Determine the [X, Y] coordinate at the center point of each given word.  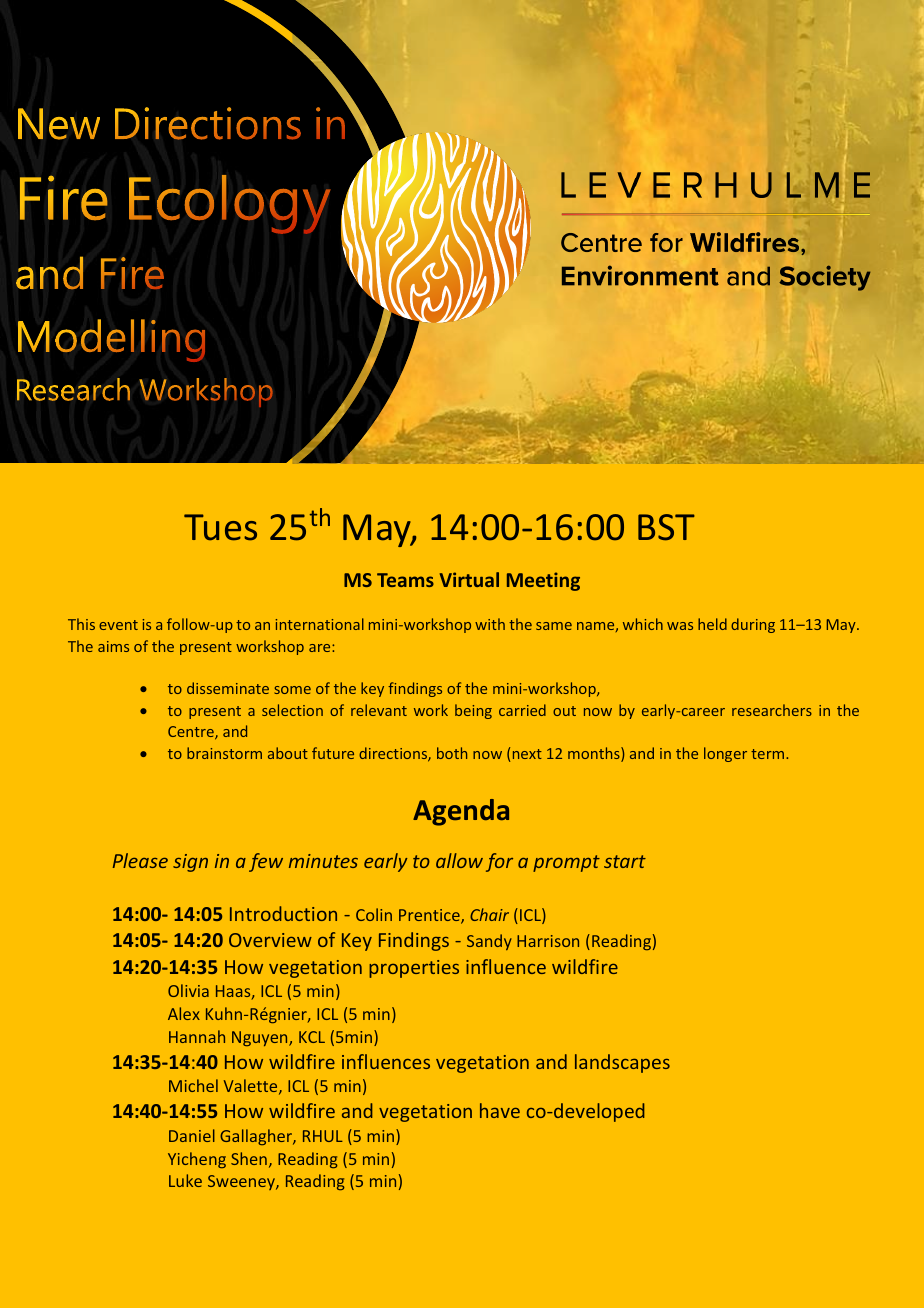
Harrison [548, 941]
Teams [405, 580]
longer [725, 754]
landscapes [622, 1063]
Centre [192, 733]
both [452, 753]
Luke [185, 1180]
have [500, 1110]
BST [666, 527]
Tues [220, 527]
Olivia [188, 990]
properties [414, 969]
